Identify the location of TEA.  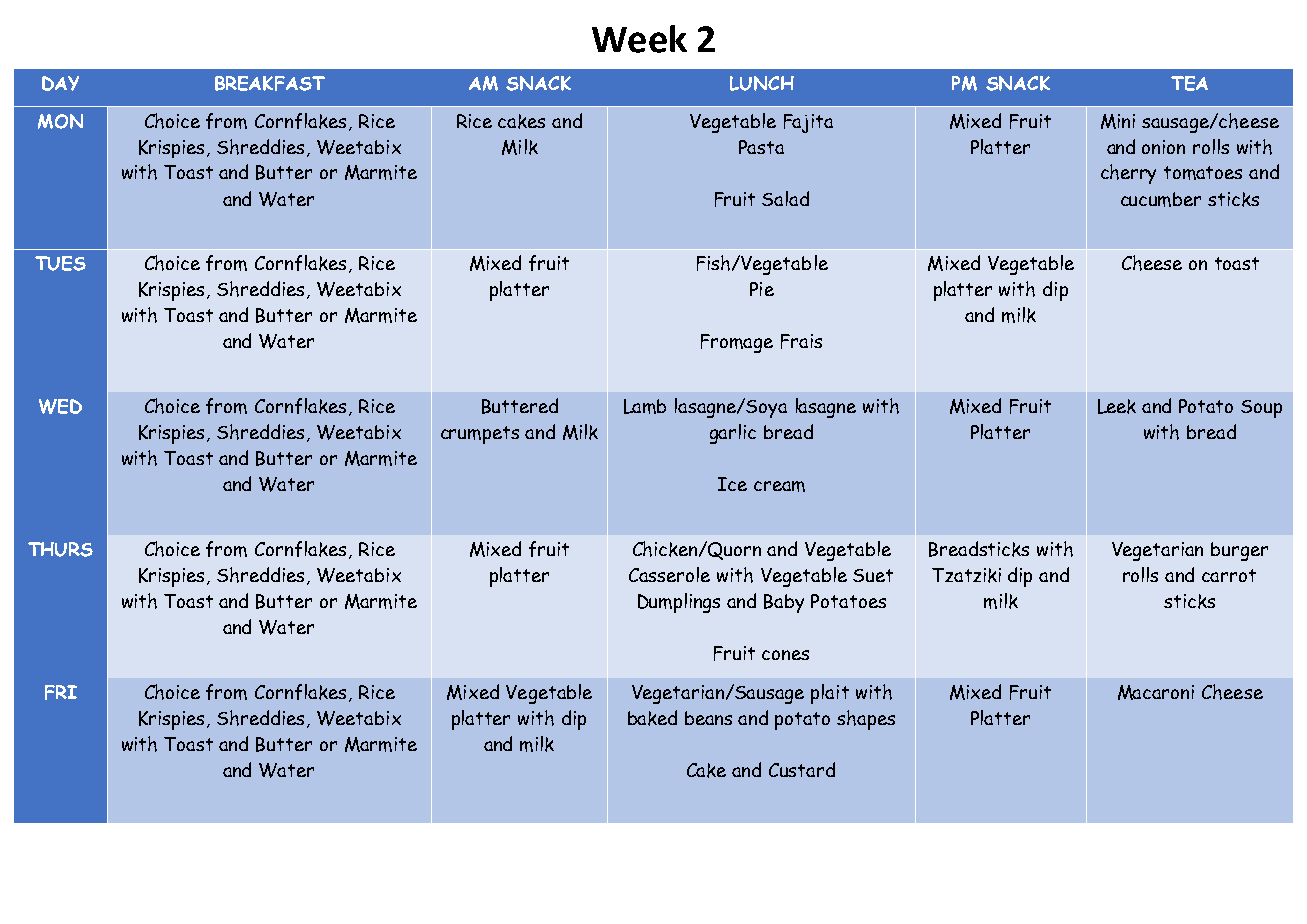
(1189, 83).
